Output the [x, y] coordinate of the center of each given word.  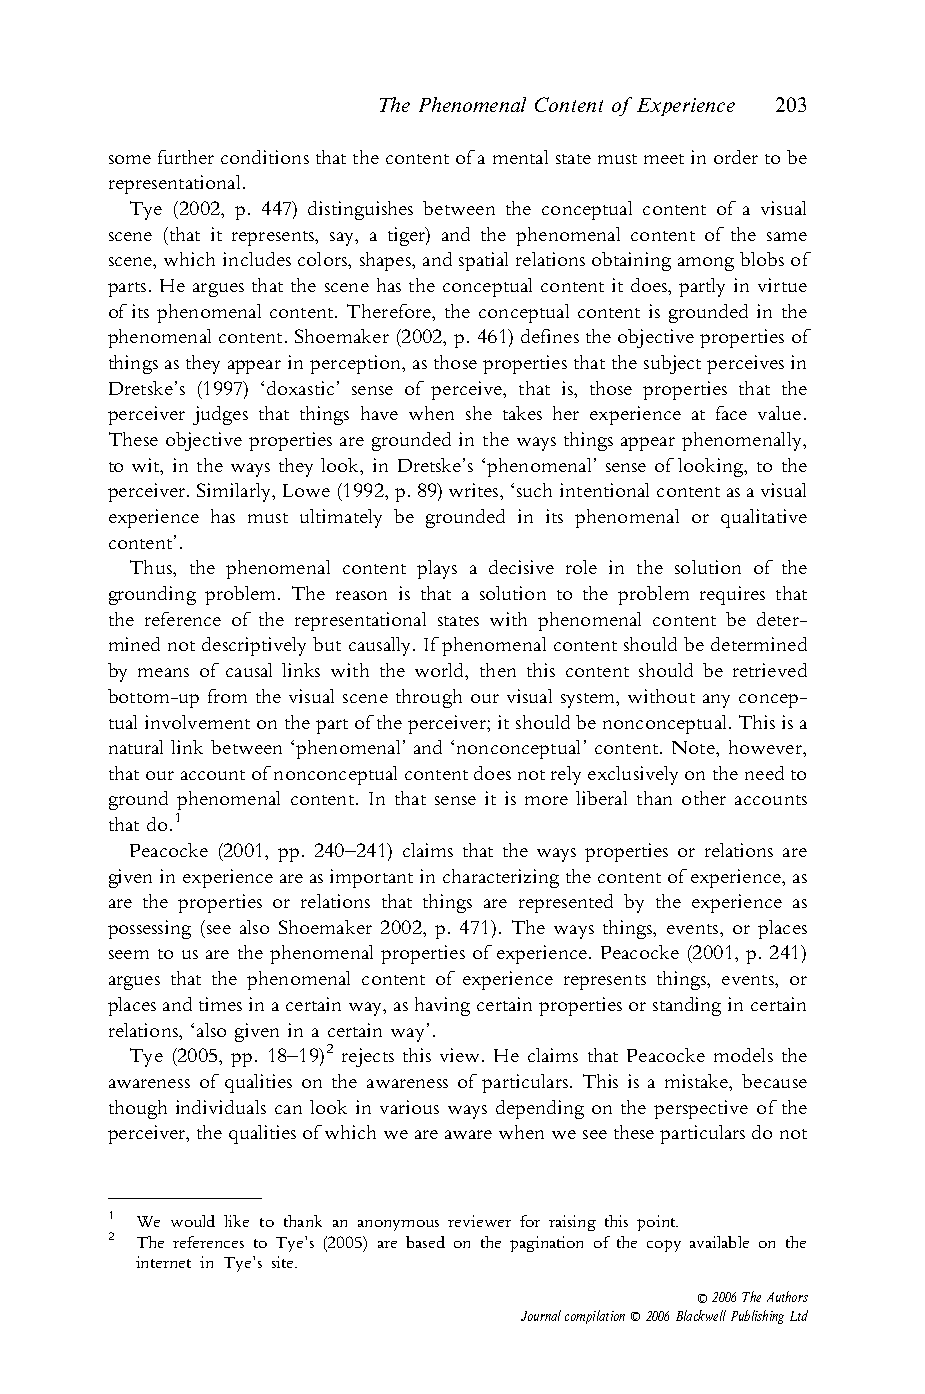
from [227, 696]
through [429, 698]
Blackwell [701, 1315]
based [425, 1242]
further [186, 157]
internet [163, 1262]
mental [520, 157]
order [736, 157]
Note [694, 747]
